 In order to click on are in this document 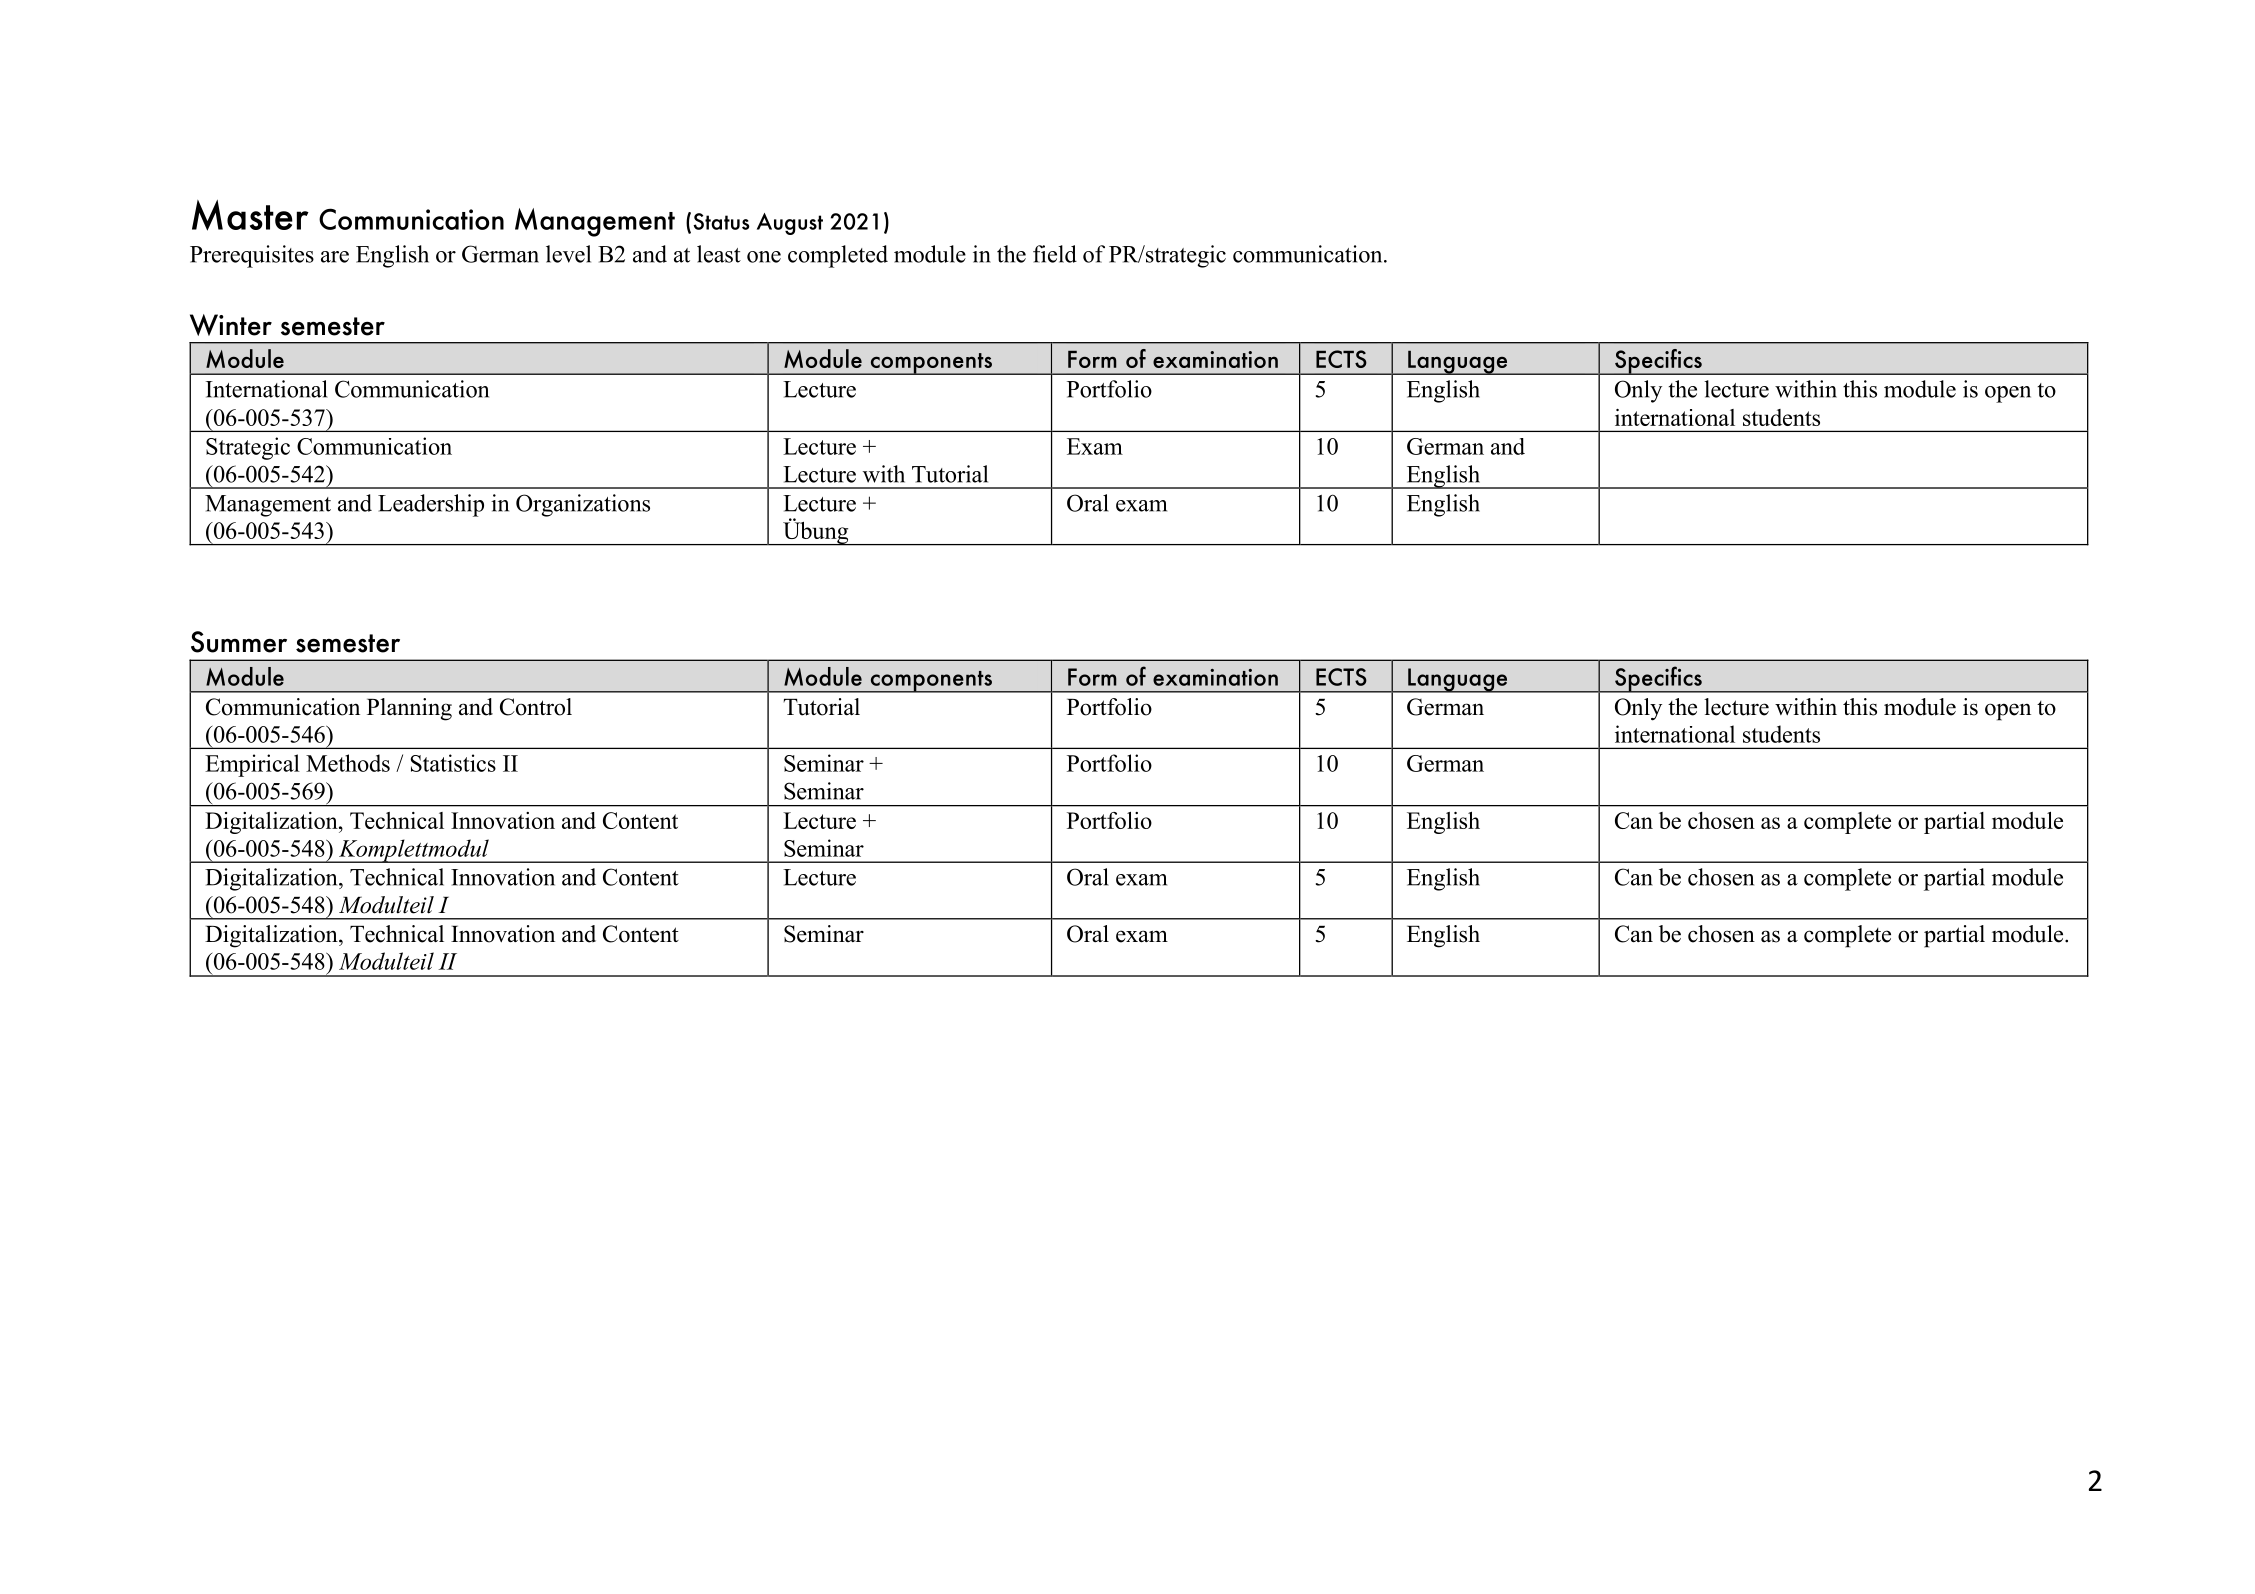, I will do `click(335, 257)`.
